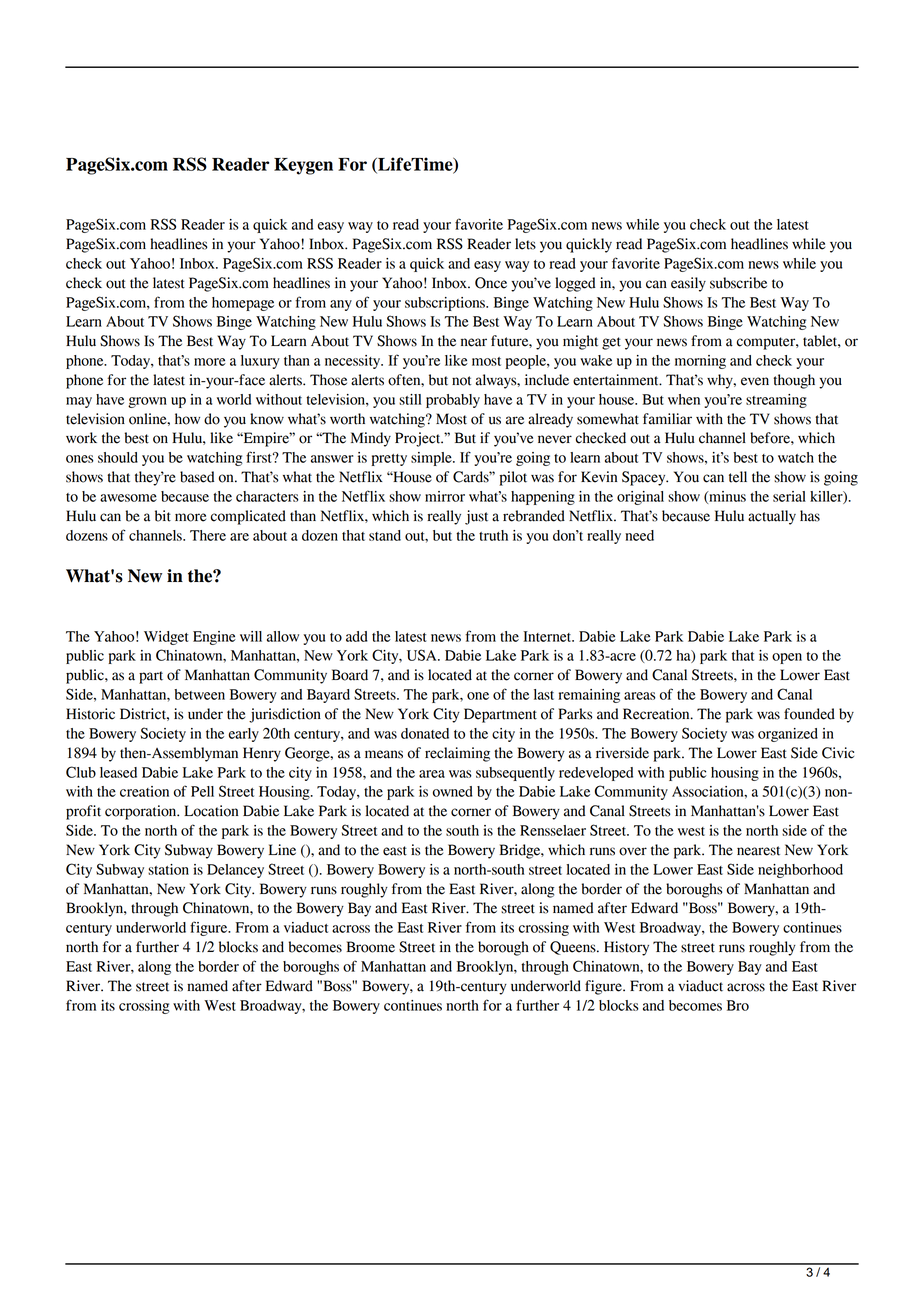 The image size is (924, 1308). What do you see at coordinates (462, 381) in the image?
I see `not` at bounding box center [462, 381].
